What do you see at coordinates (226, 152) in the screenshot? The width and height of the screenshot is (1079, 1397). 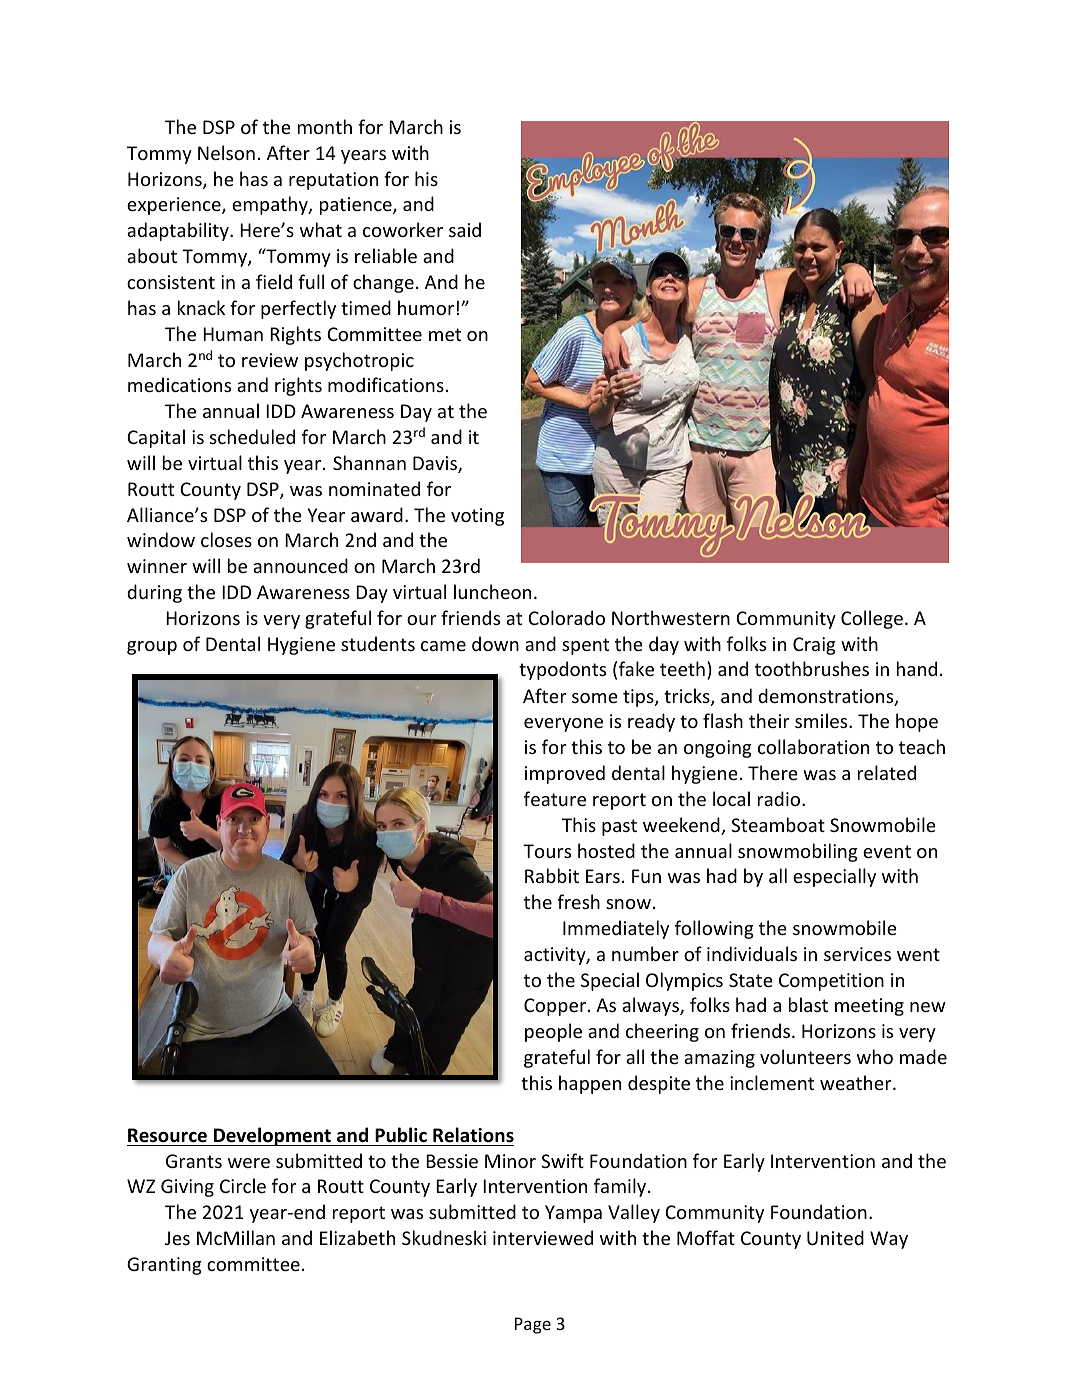 I see `Nelson` at bounding box center [226, 152].
